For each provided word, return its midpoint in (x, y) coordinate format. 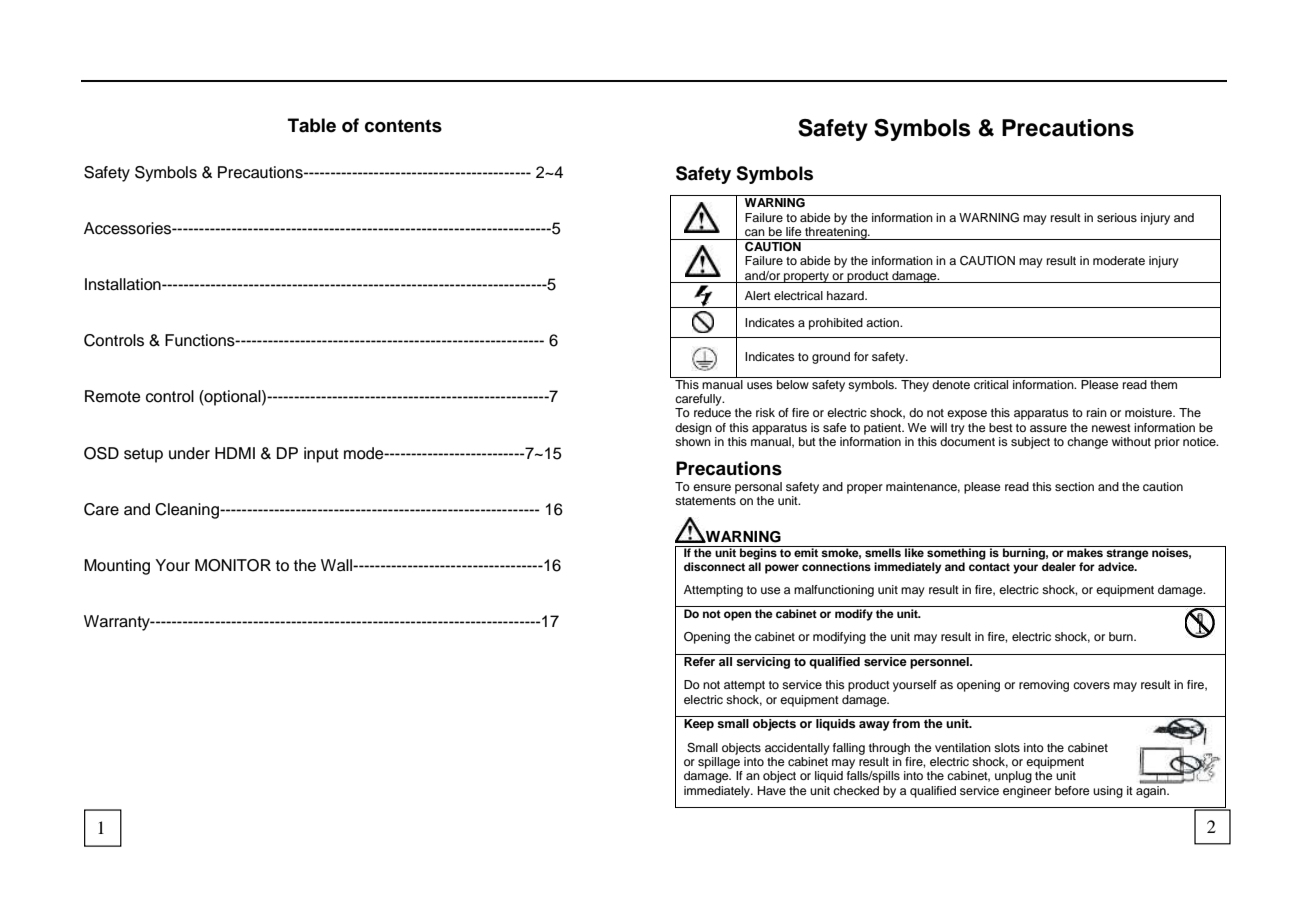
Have (772, 790)
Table (312, 125)
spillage (719, 763)
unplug (1013, 777)
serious (1117, 217)
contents (403, 126)
